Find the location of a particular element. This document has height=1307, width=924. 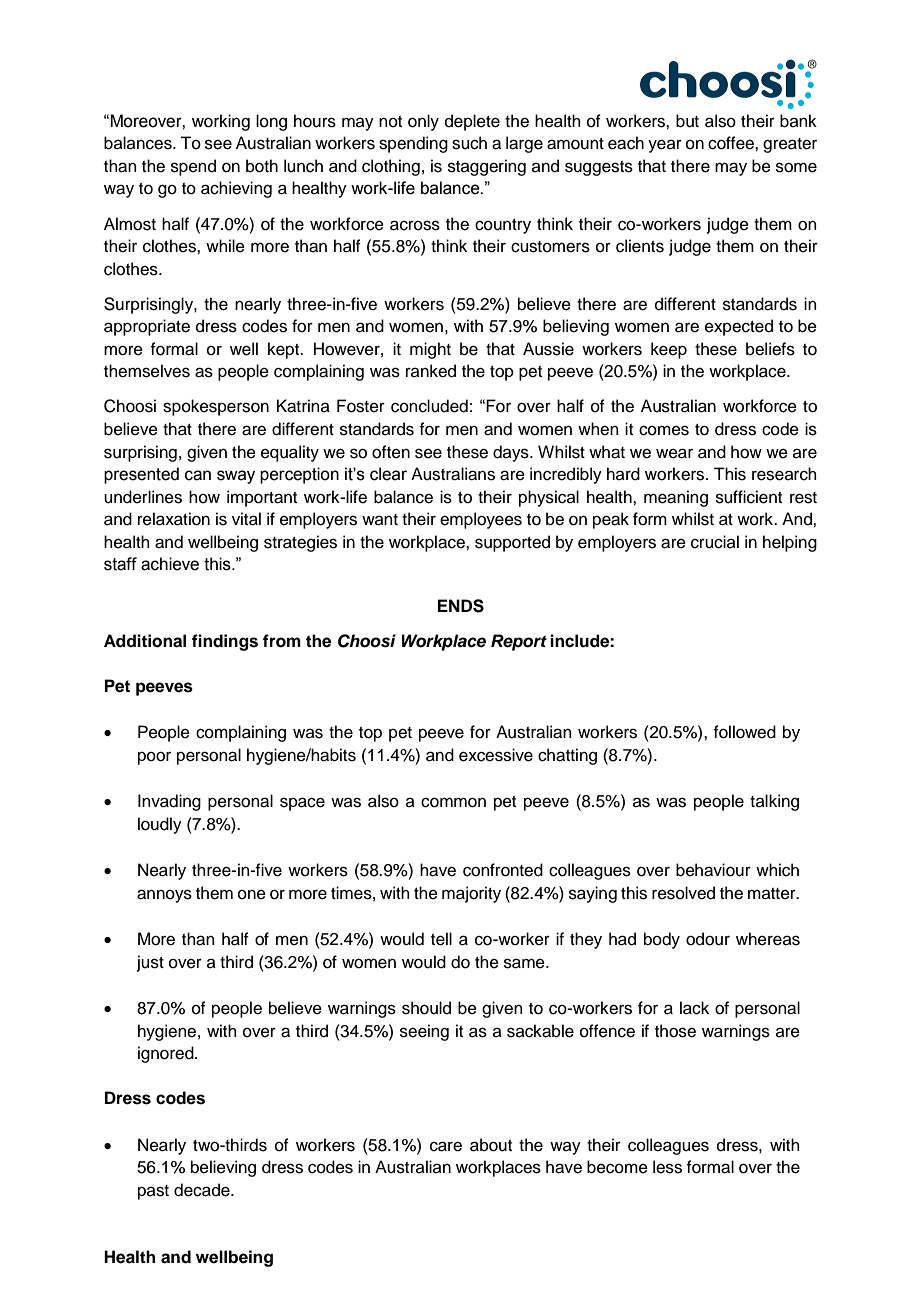

decade is located at coordinates (203, 1190).
